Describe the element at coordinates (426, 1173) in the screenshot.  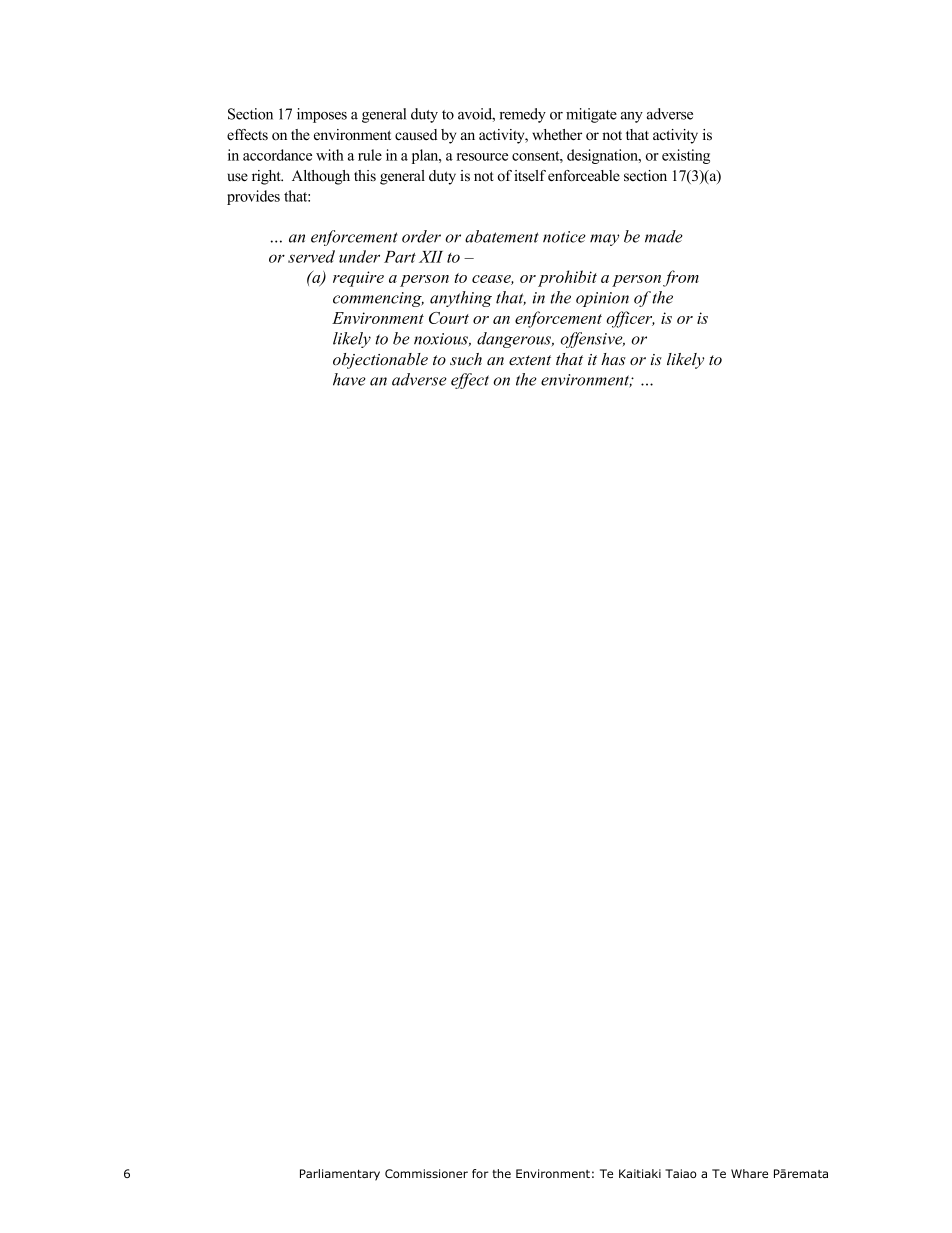
I see `Commissioner` at that location.
